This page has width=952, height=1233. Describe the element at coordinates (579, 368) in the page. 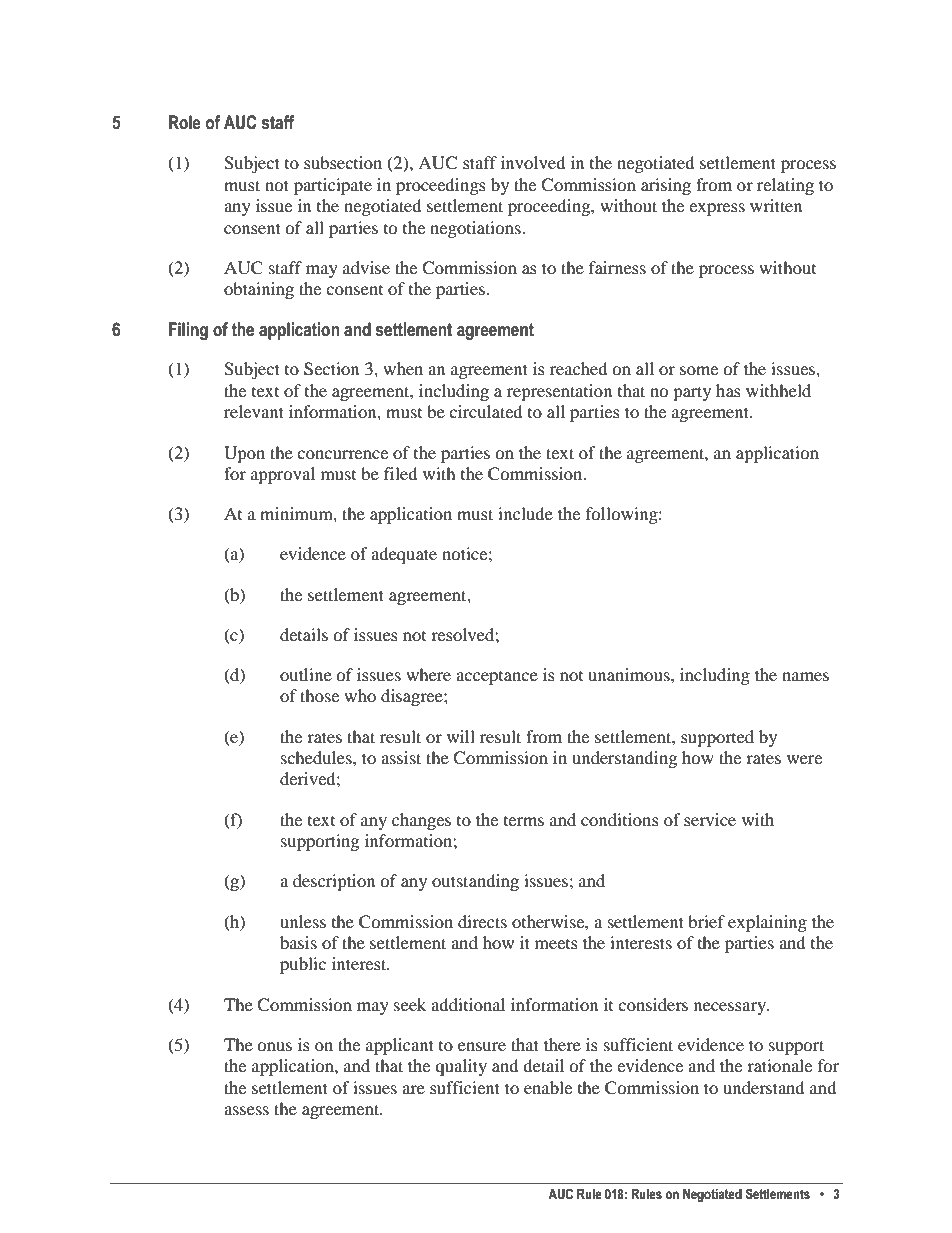

I see `reached` at that location.
